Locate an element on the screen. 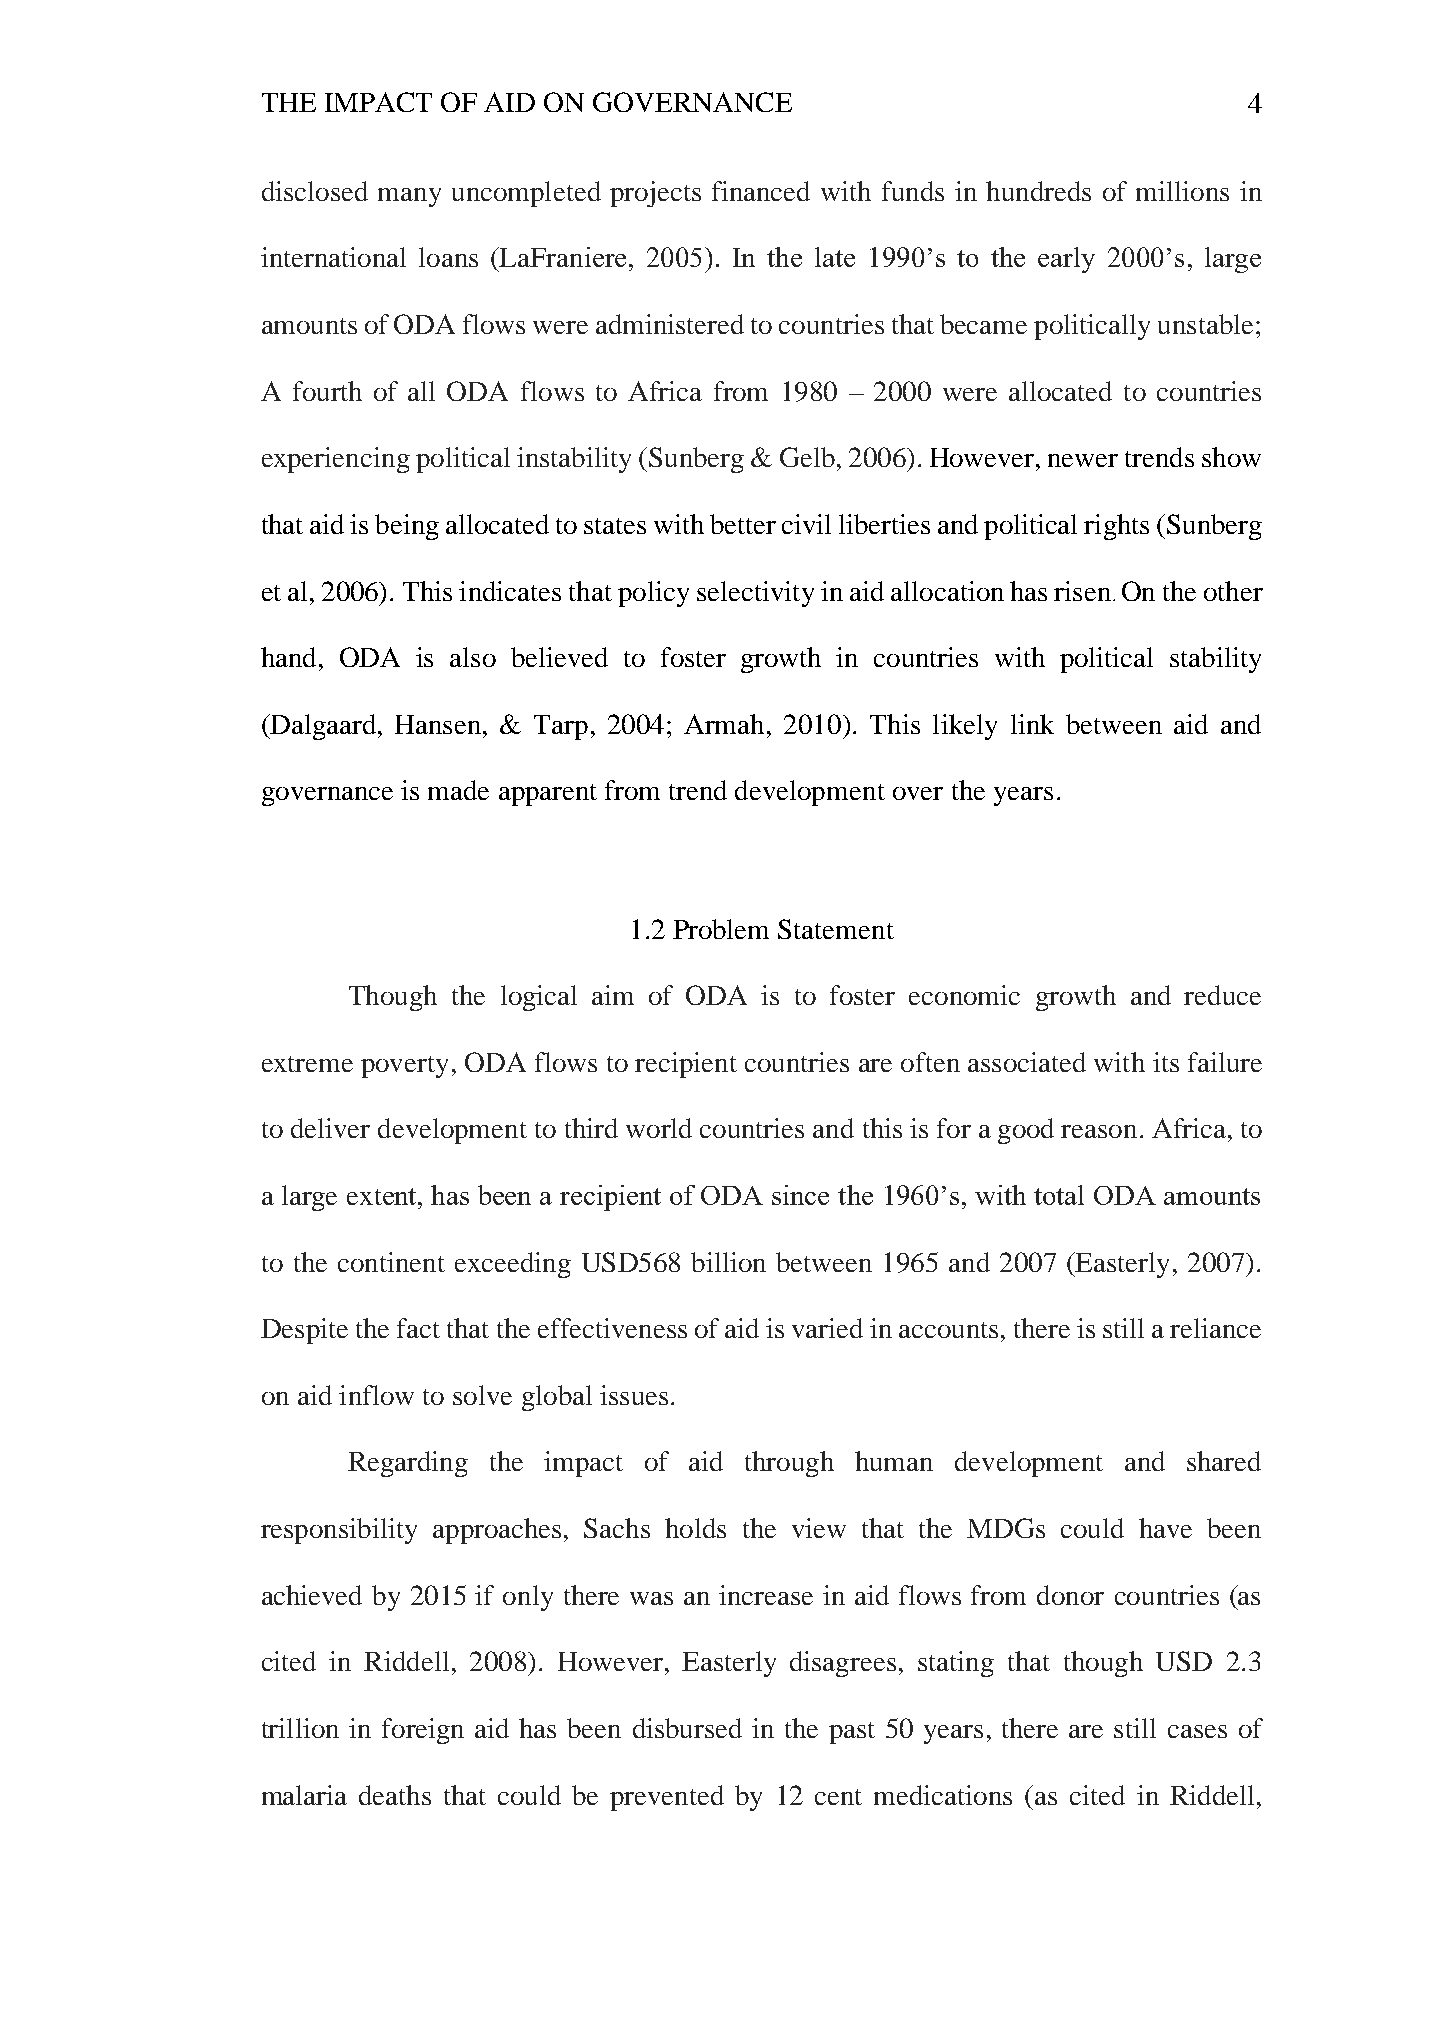  billion is located at coordinates (728, 1262).
